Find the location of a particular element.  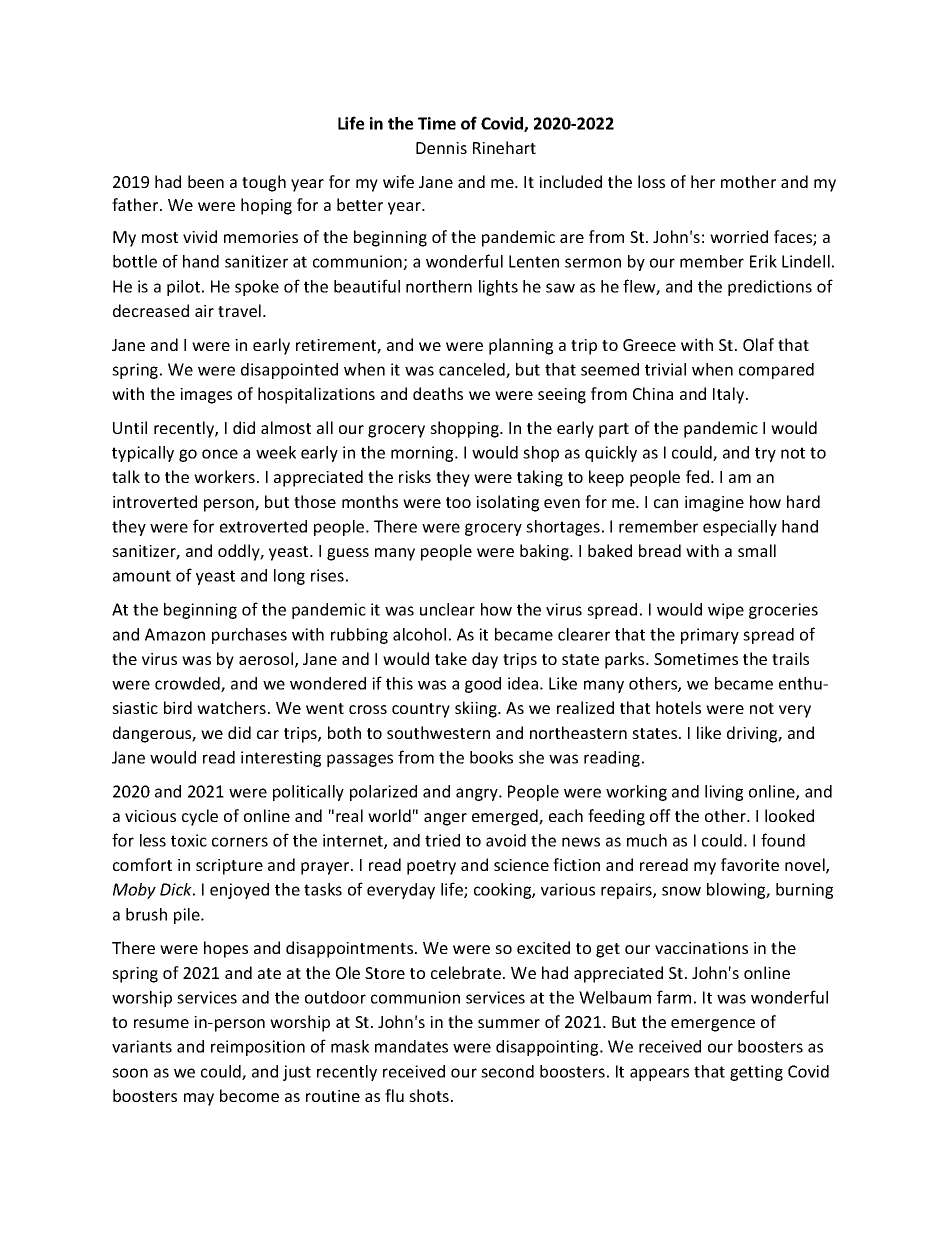

Dennis is located at coordinates (441, 148).
